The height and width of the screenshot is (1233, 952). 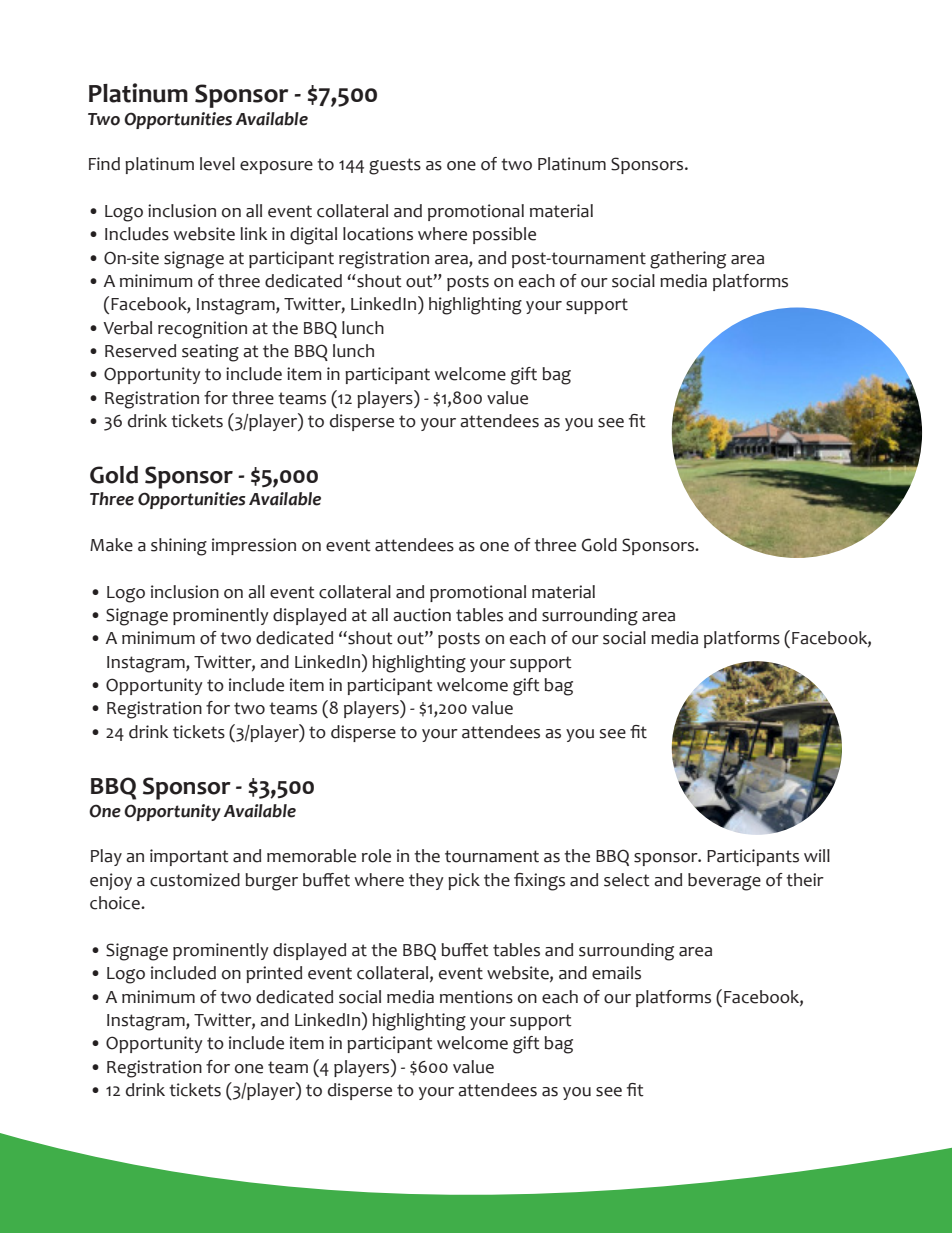 What do you see at coordinates (217, 164) in the screenshot?
I see `level` at bounding box center [217, 164].
